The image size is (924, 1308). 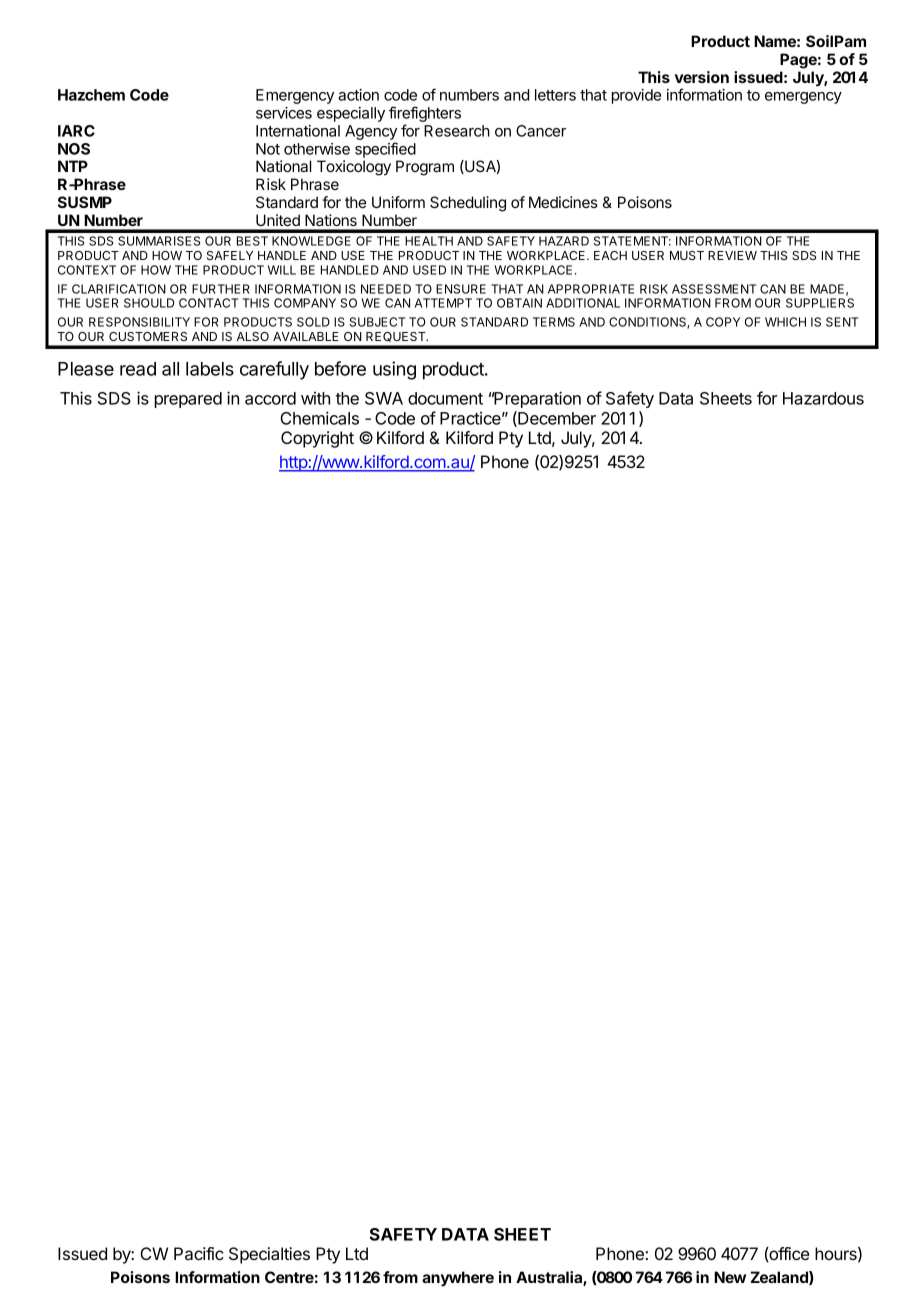 I want to click on Research, so click(x=457, y=131).
